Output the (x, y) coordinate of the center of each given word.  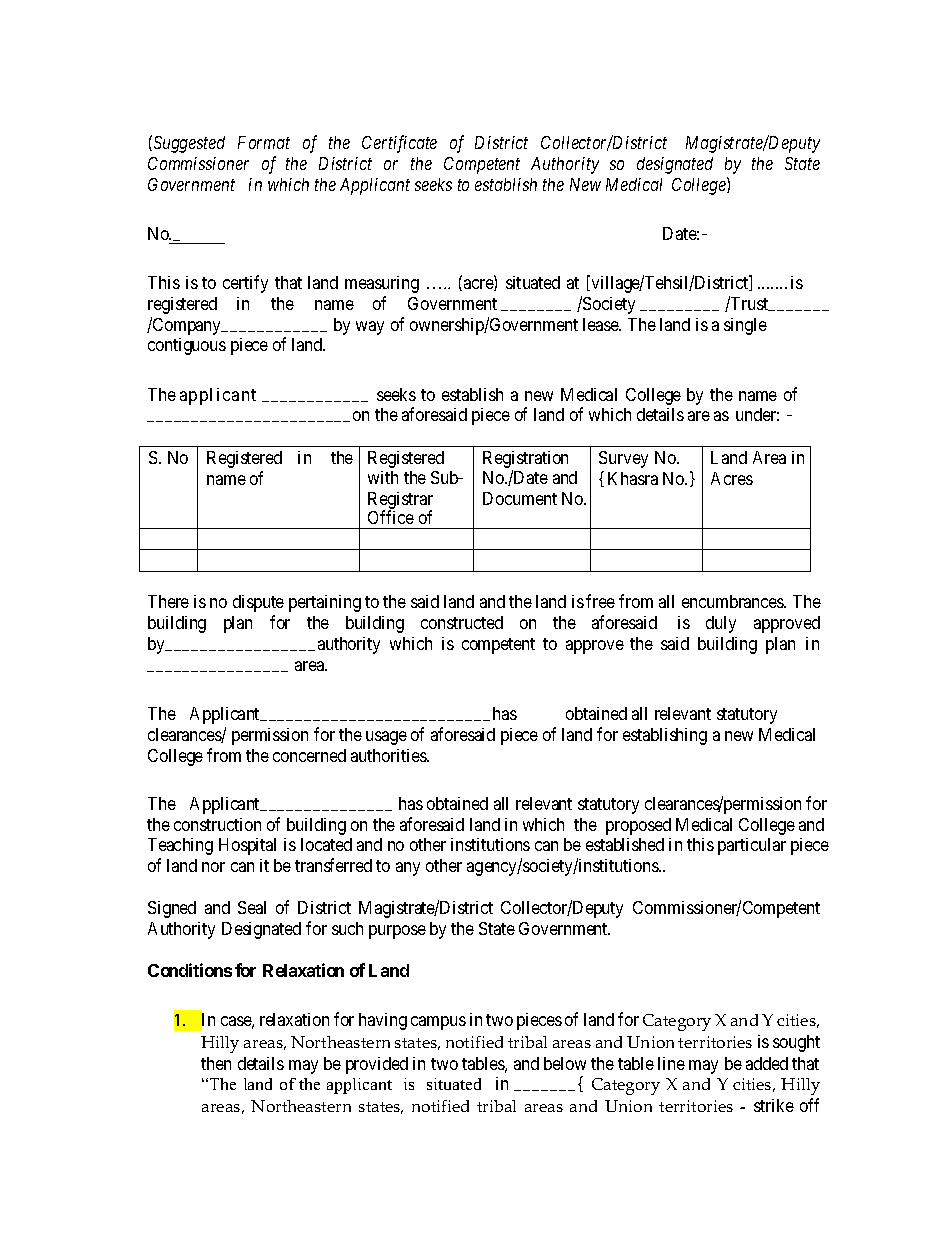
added (767, 1063)
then (216, 1063)
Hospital (247, 846)
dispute (258, 603)
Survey (623, 459)
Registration (525, 459)
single (745, 326)
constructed (462, 622)
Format (264, 142)
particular (752, 846)
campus (438, 1023)
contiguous (187, 346)
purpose (397, 932)
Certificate (399, 144)
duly (721, 624)
